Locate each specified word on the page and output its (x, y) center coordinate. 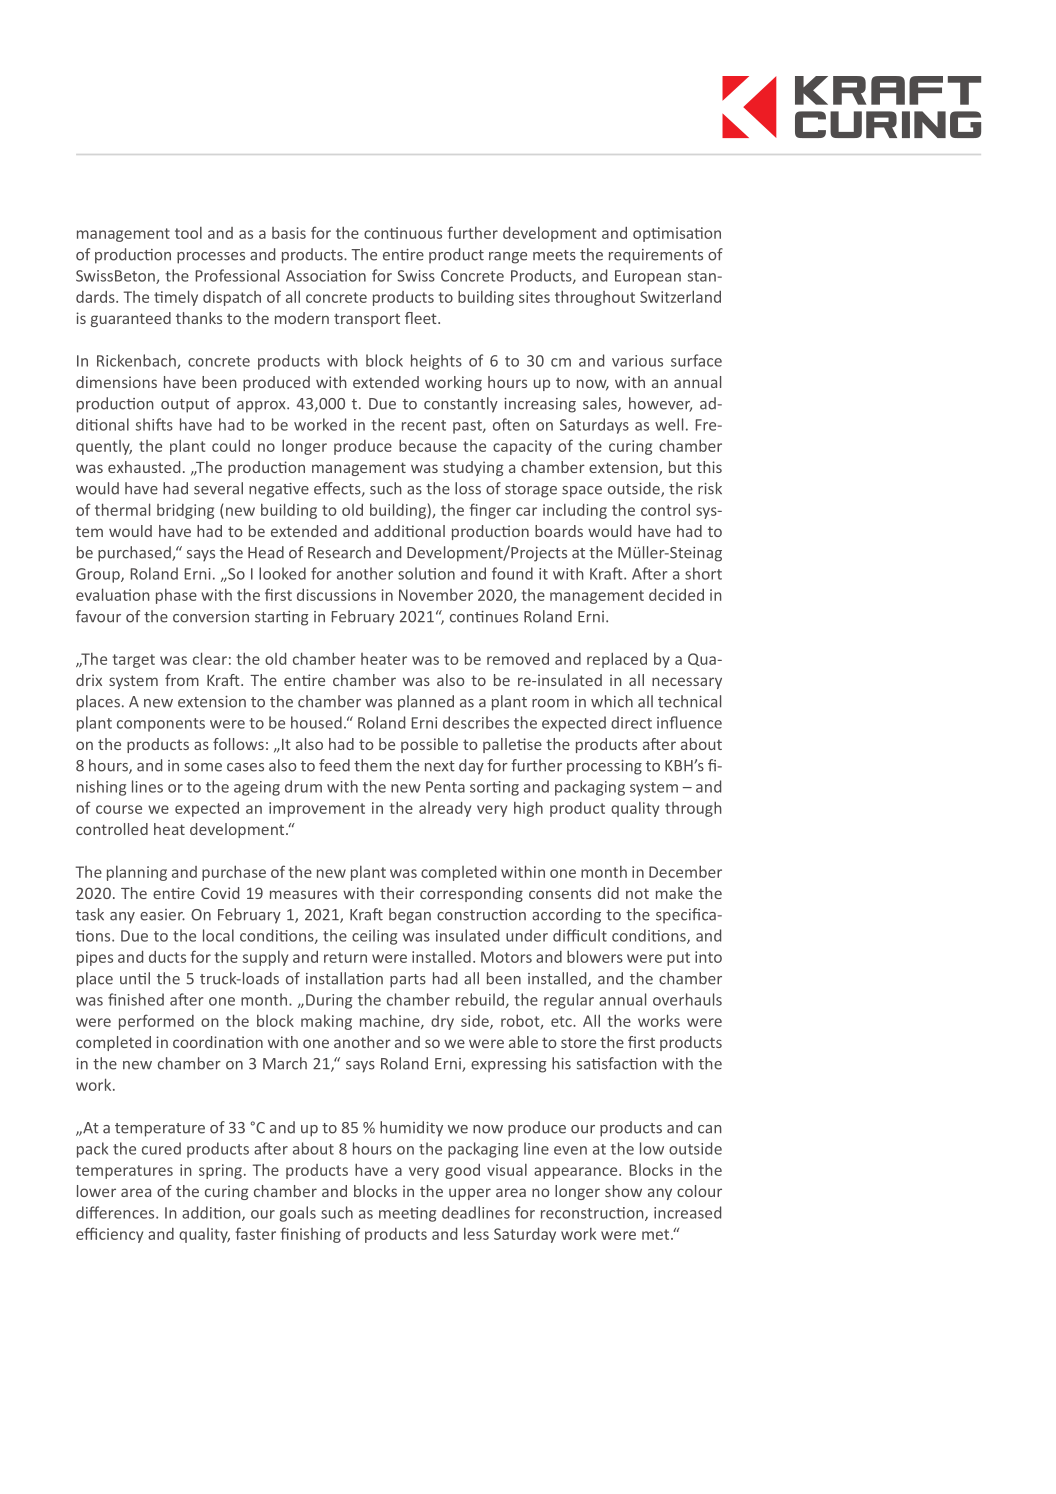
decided (676, 595)
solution (426, 573)
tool (188, 233)
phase (176, 596)
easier (162, 915)
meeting (407, 1214)
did (608, 893)
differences (116, 1212)
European (648, 277)
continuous (403, 233)
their (397, 893)
